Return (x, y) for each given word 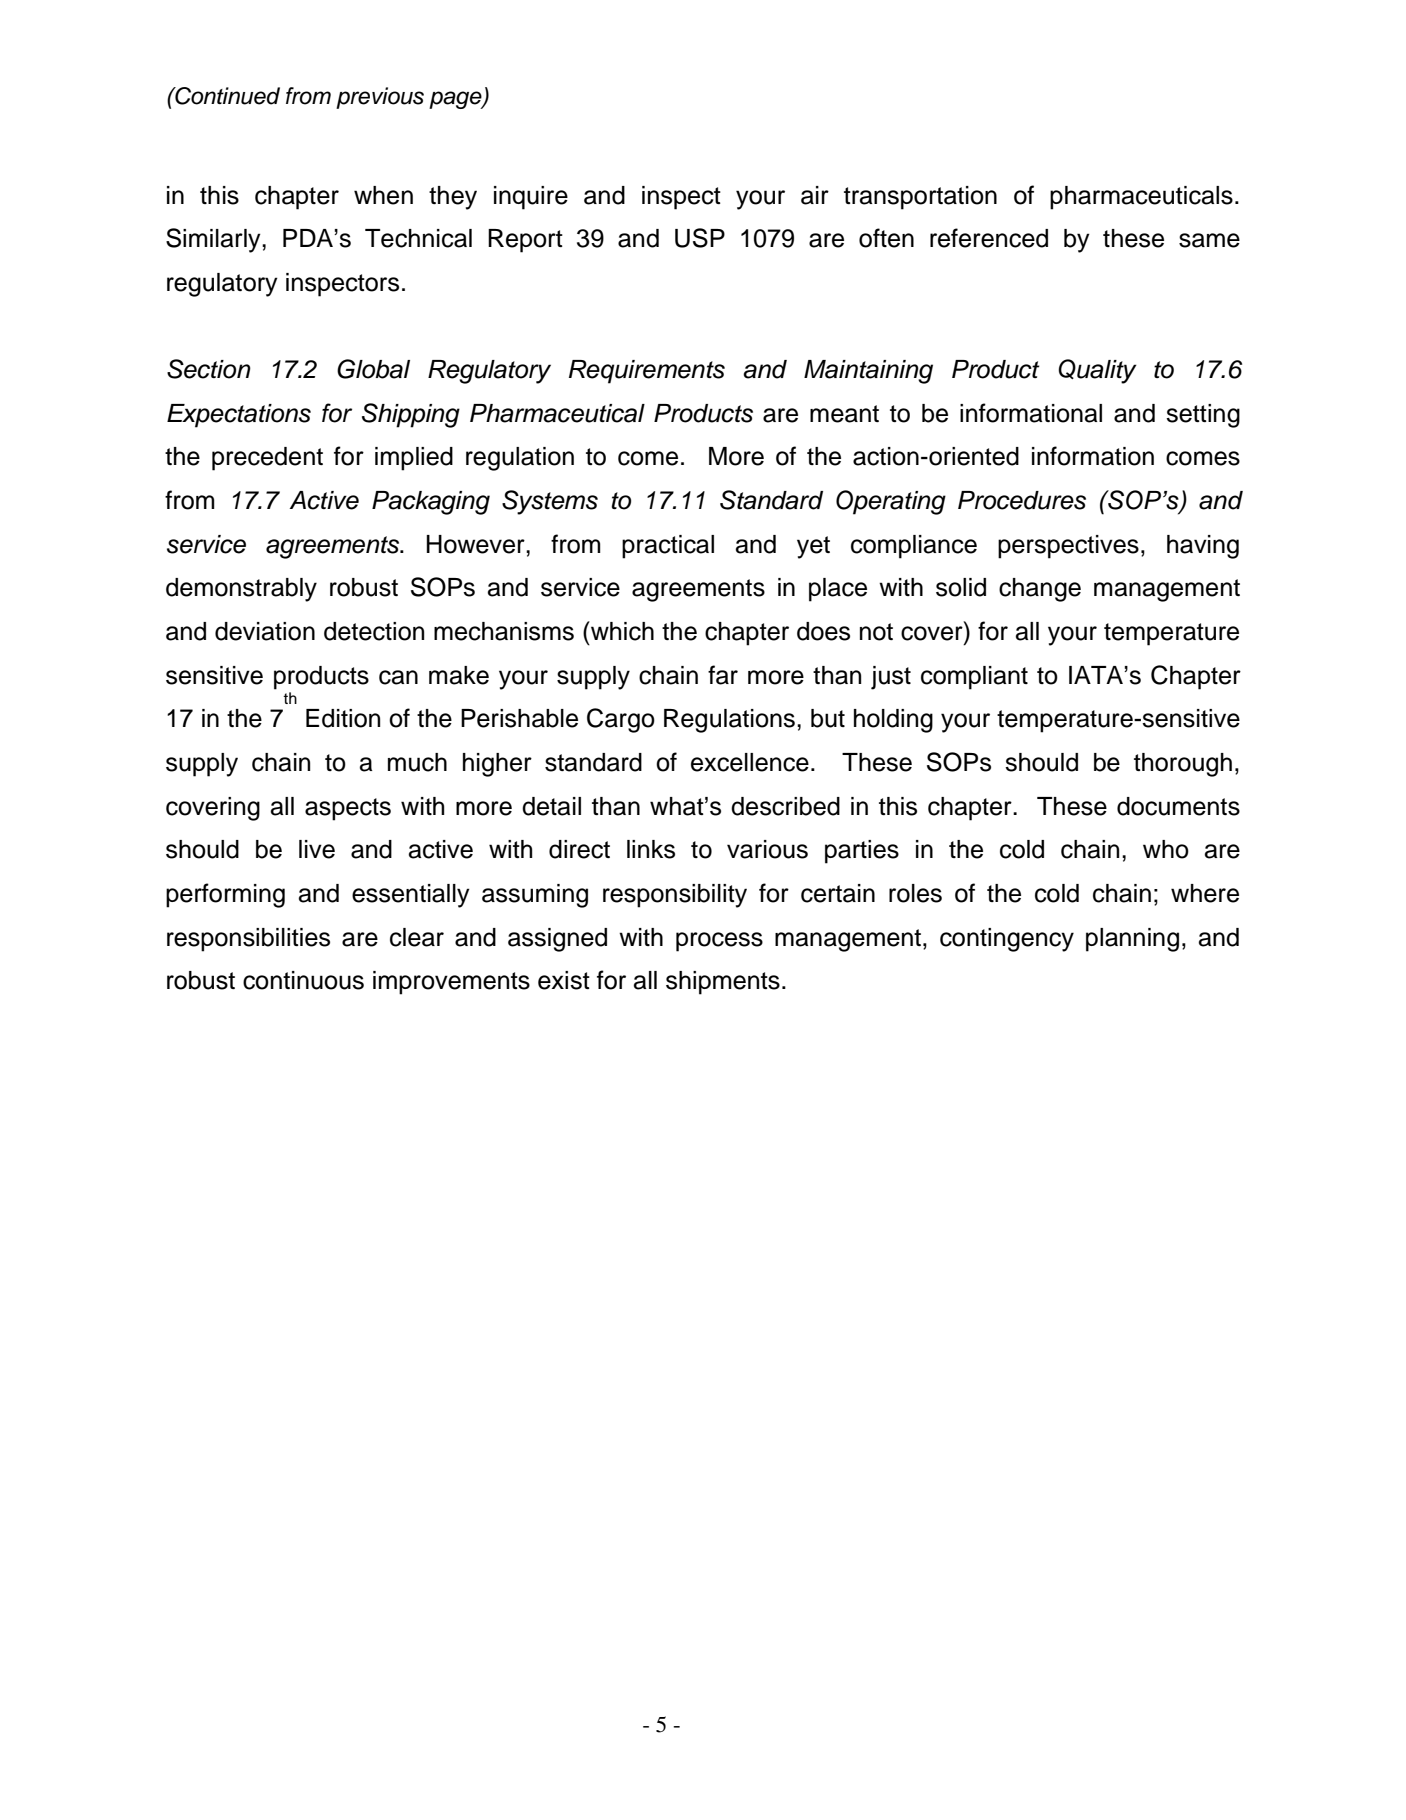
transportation (920, 198)
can (398, 677)
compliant (974, 678)
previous (380, 98)
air (815, 195)
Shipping (411, 415)
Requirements (647, 372)
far (723, 675)
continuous (303, 980)
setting (1203, 416)
